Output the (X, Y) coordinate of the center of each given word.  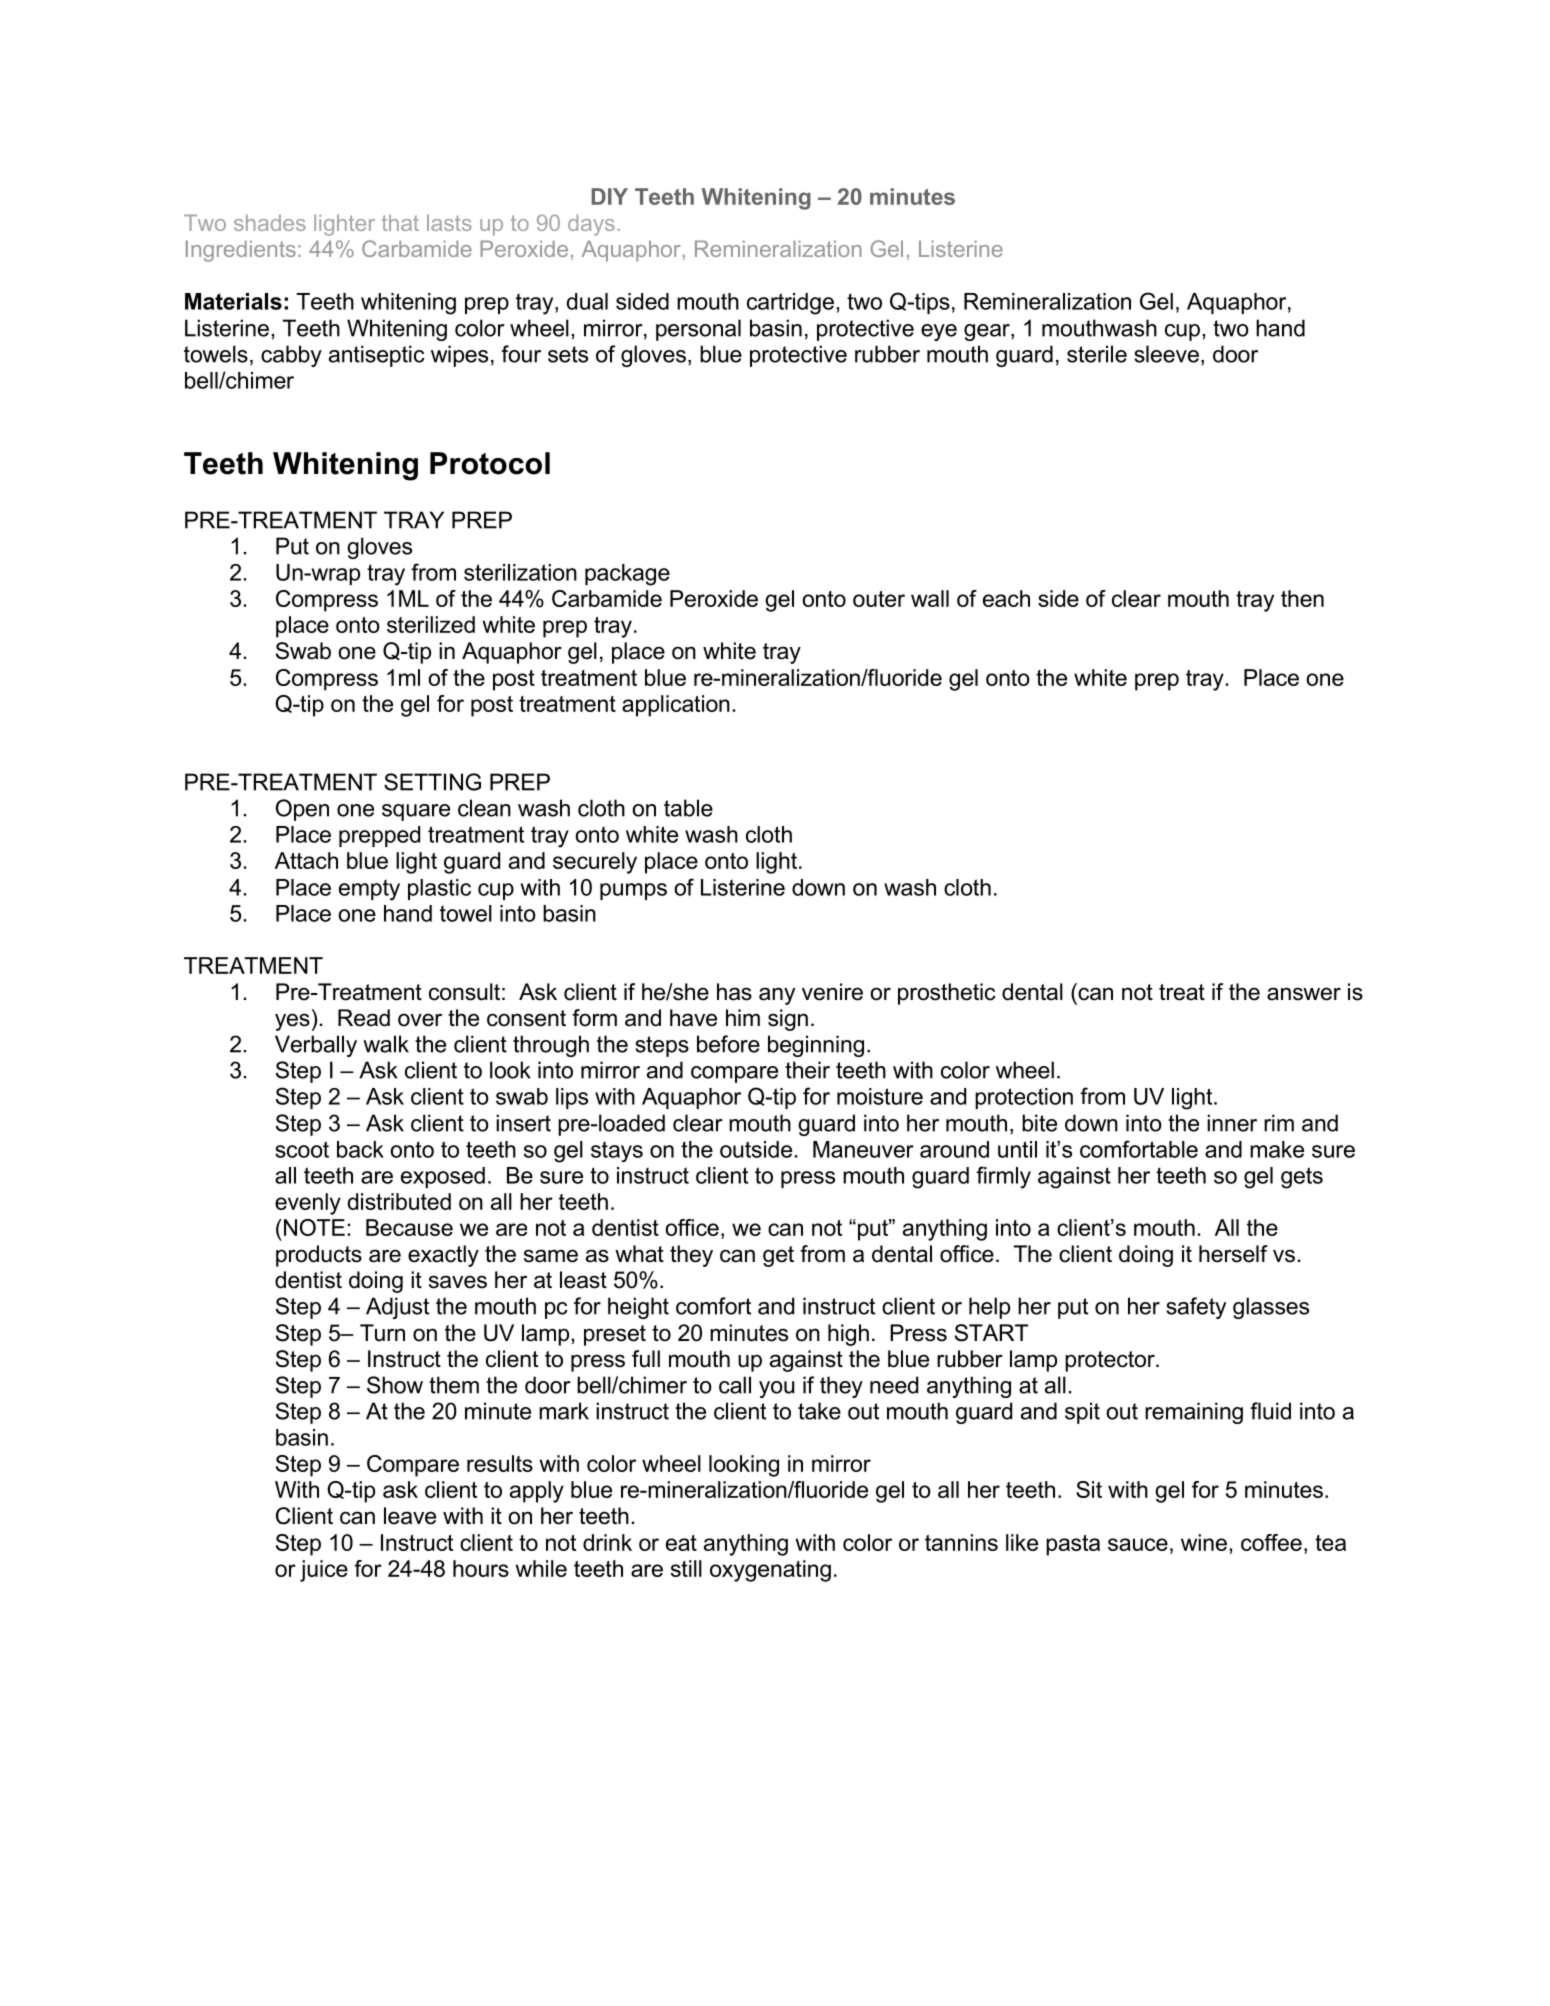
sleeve (1166, 354)
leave (410, 1516)
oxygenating (770, 1571)
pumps (633, 891)
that (400, 222)
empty (369, 890)
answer (1304, 994)
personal (698, 330)
